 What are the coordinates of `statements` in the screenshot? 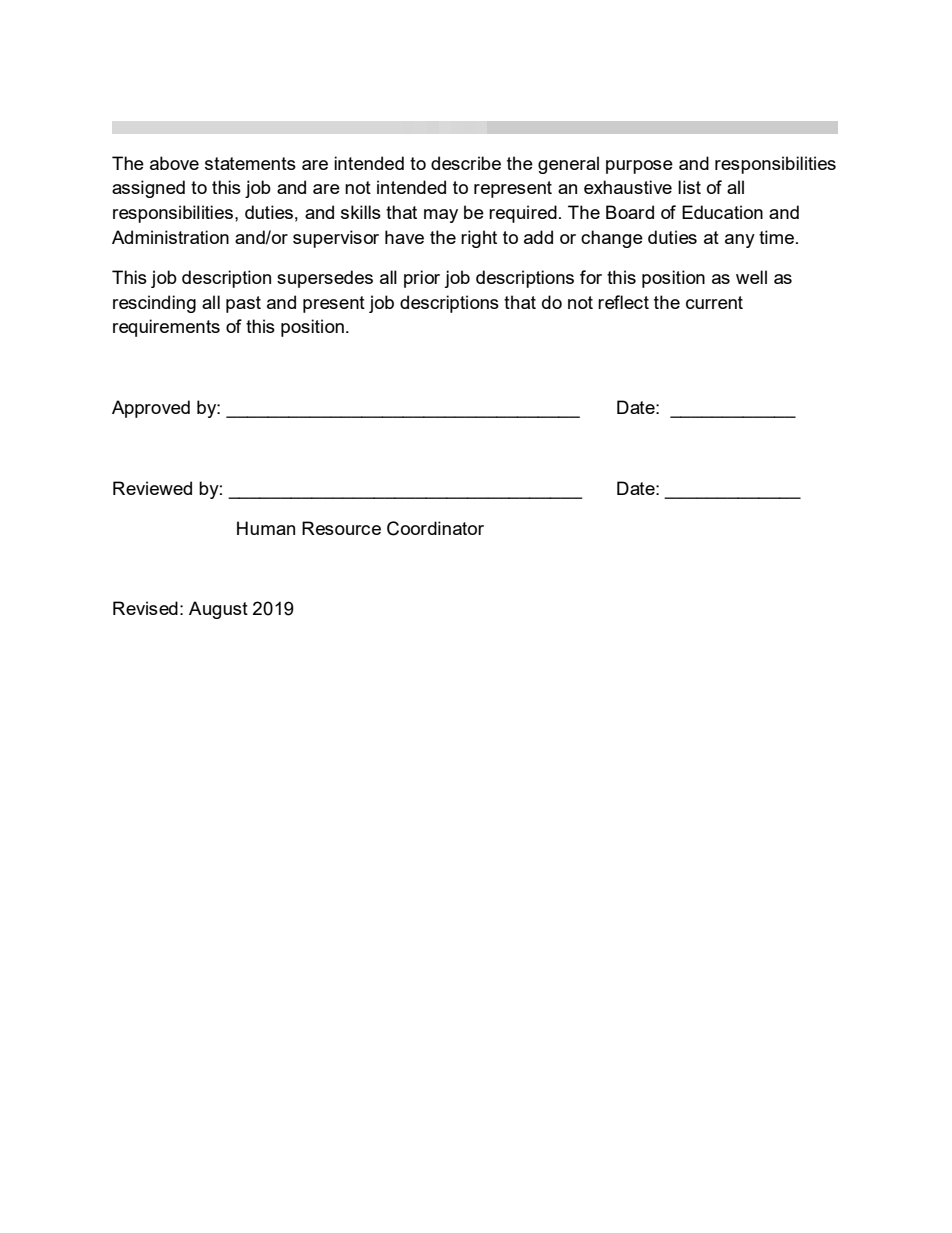 It's located at (250, 163).
